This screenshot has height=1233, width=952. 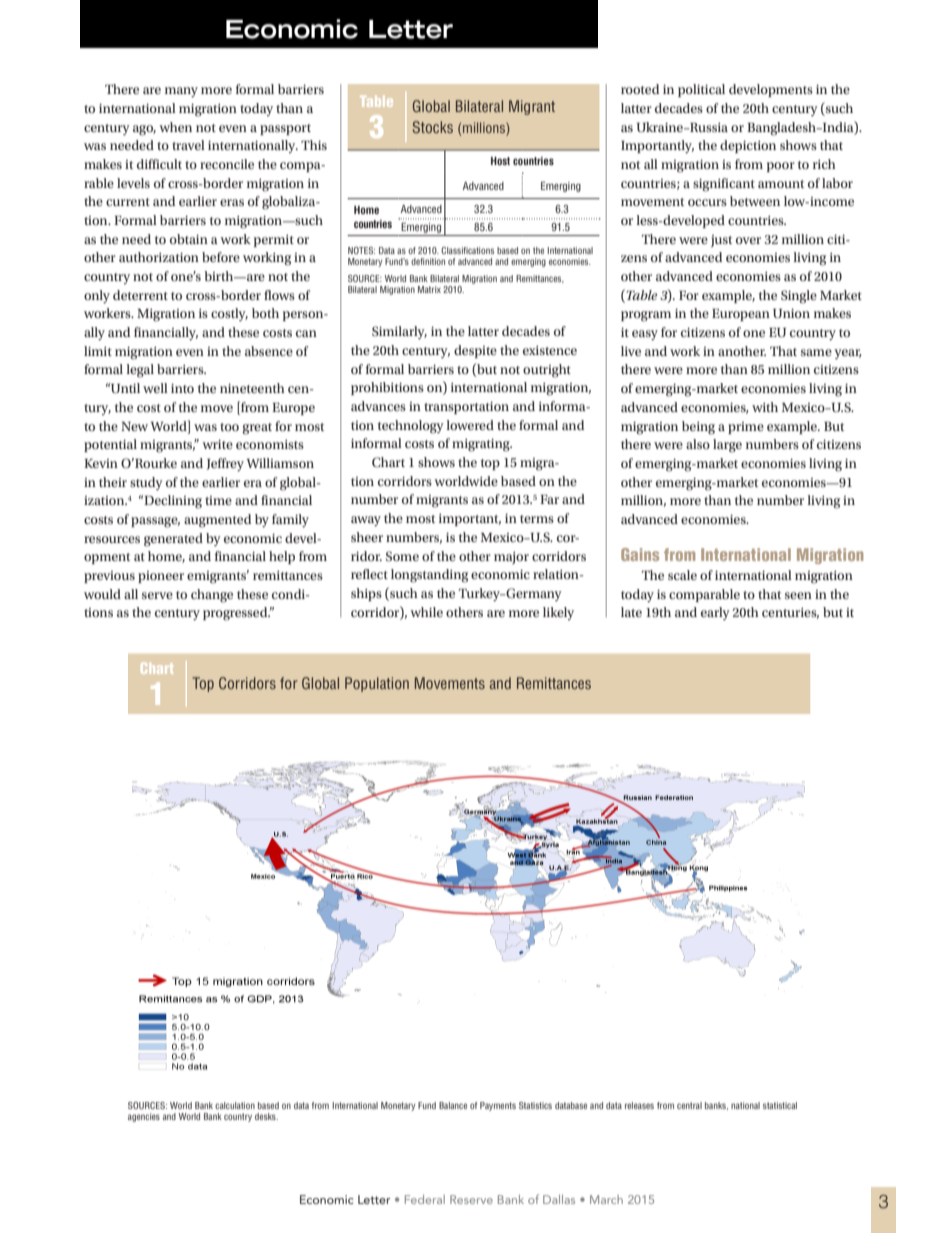 I want to click on Union, so click(x=791, y=313).
